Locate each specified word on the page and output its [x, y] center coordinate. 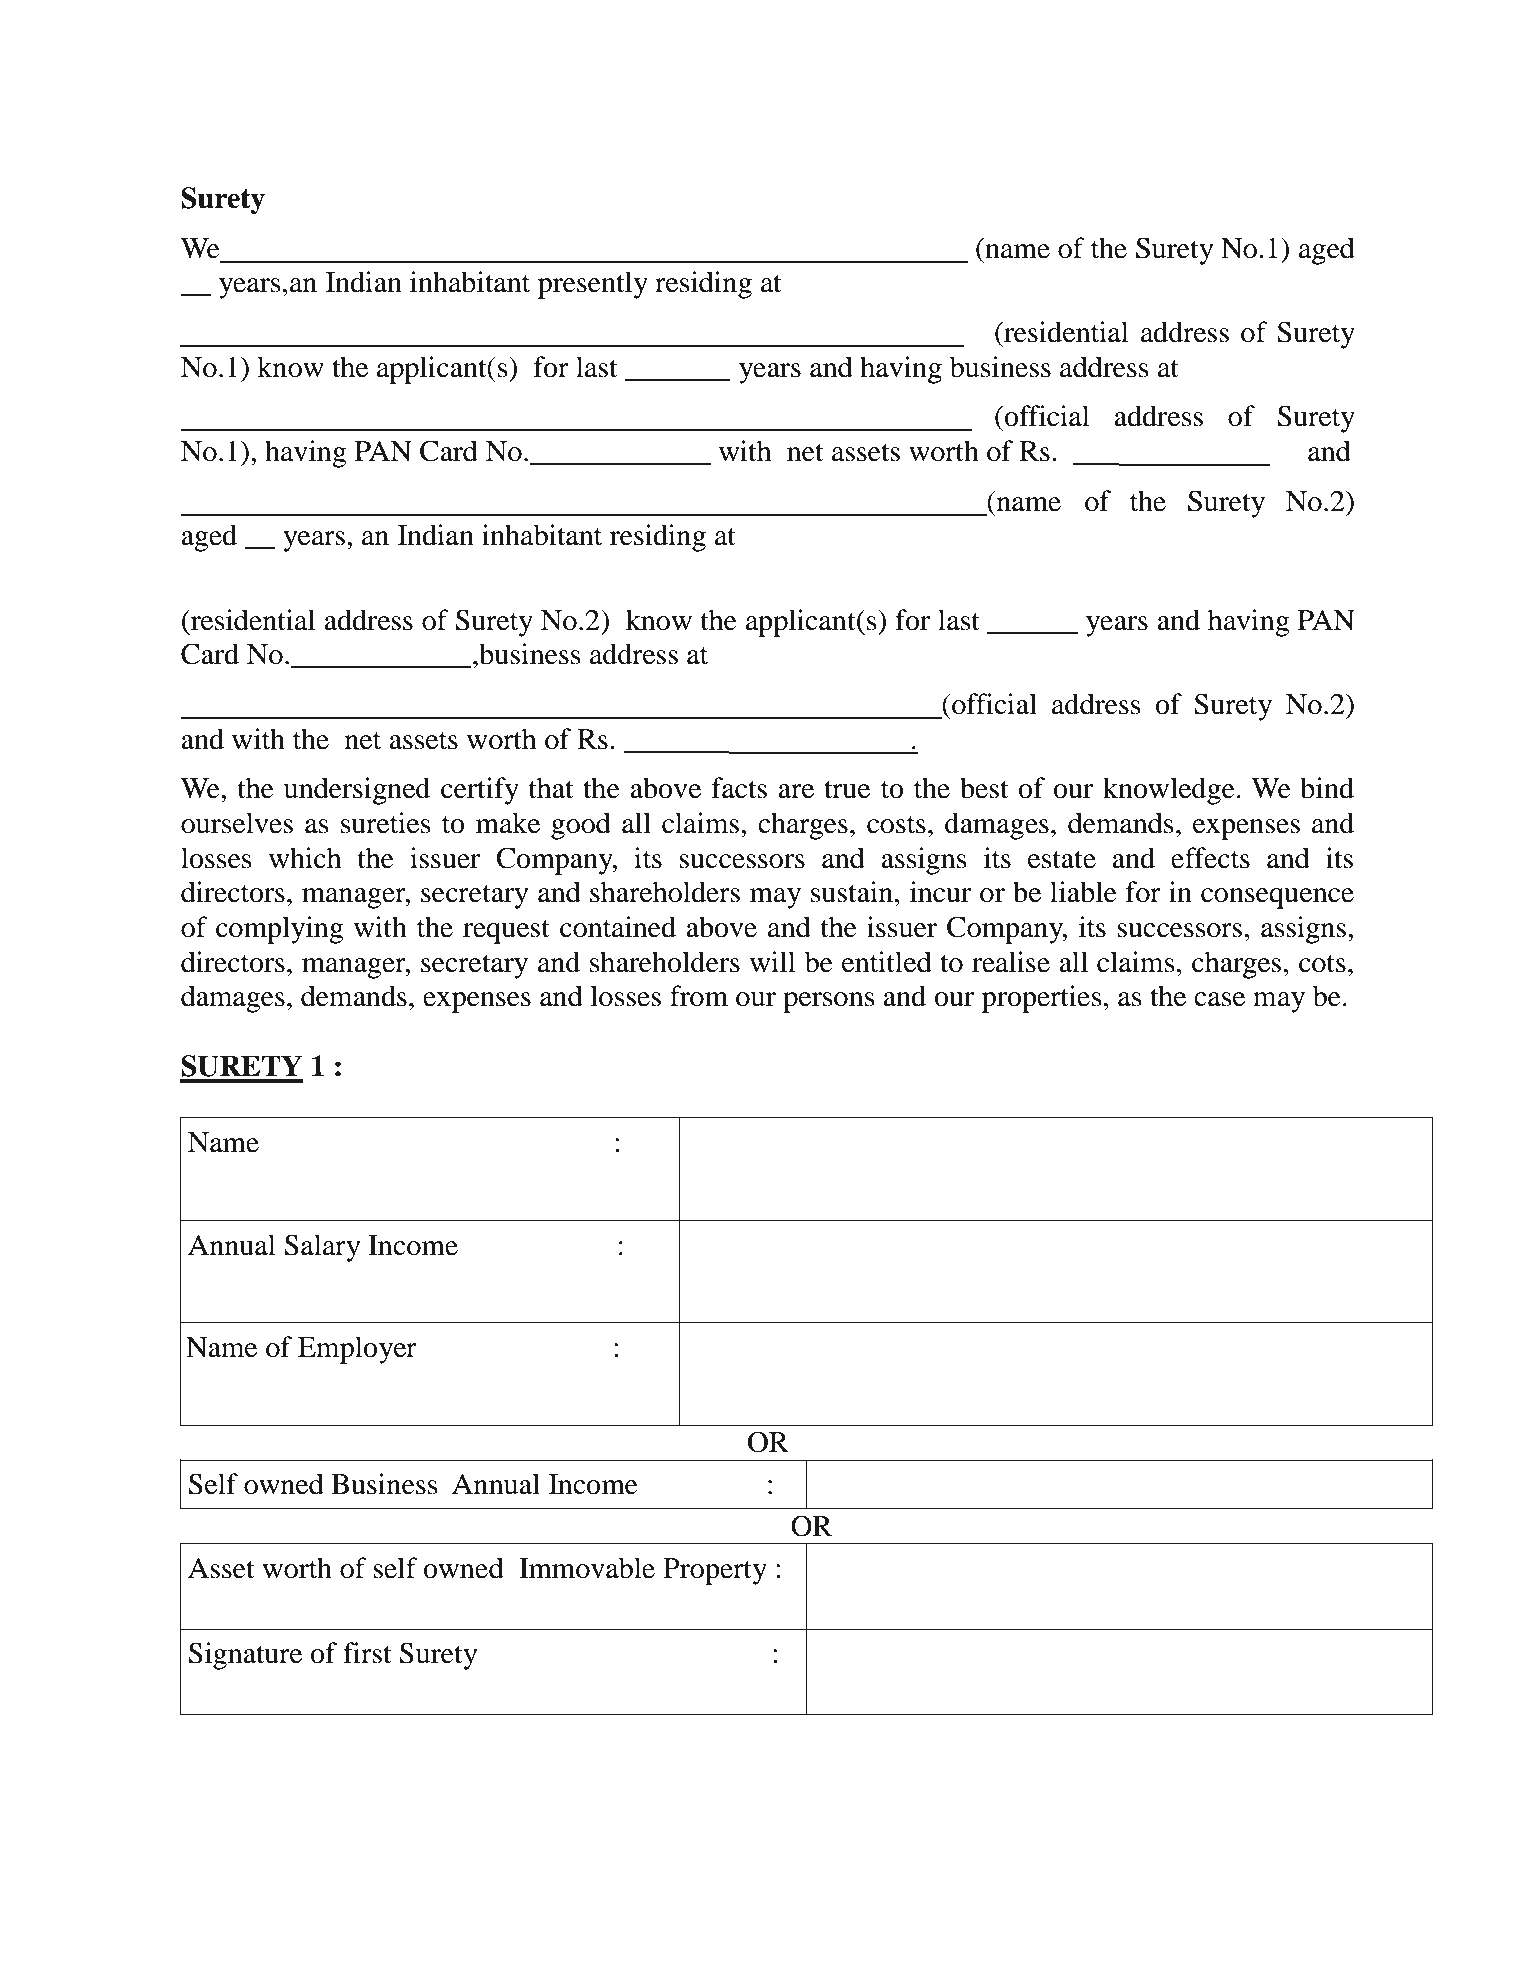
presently [593, 285]
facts [739, 788]
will [773, 961]
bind [1327, 788]
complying [280, 930]
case [1219, 999]
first [367, 1653]
